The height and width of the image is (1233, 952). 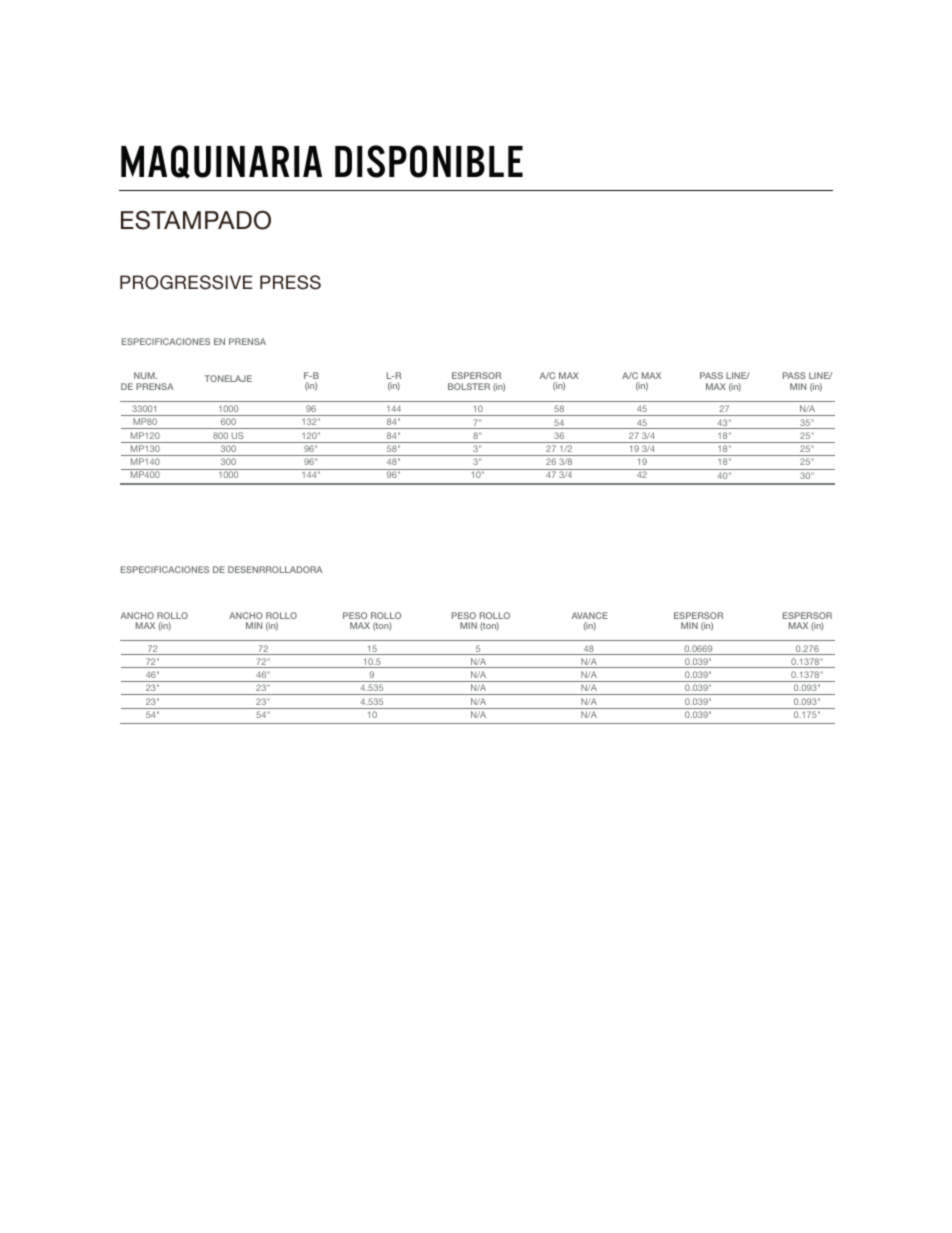 What do you see at coordinates (469, 386) in the image?
I see `BOLSTER` at bounding box center [469, 386].
